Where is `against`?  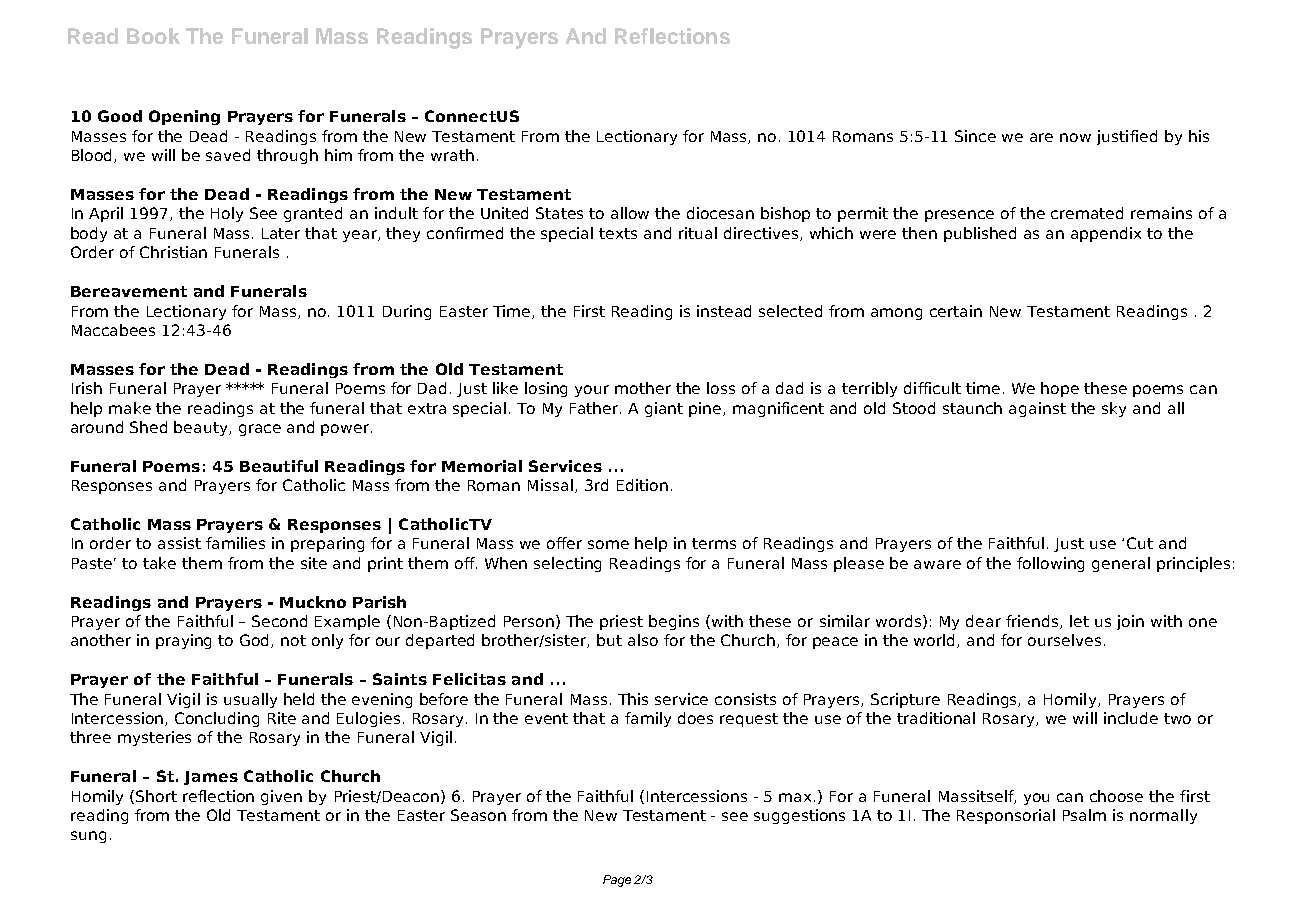
against is located at coordinates (1037, 409).
